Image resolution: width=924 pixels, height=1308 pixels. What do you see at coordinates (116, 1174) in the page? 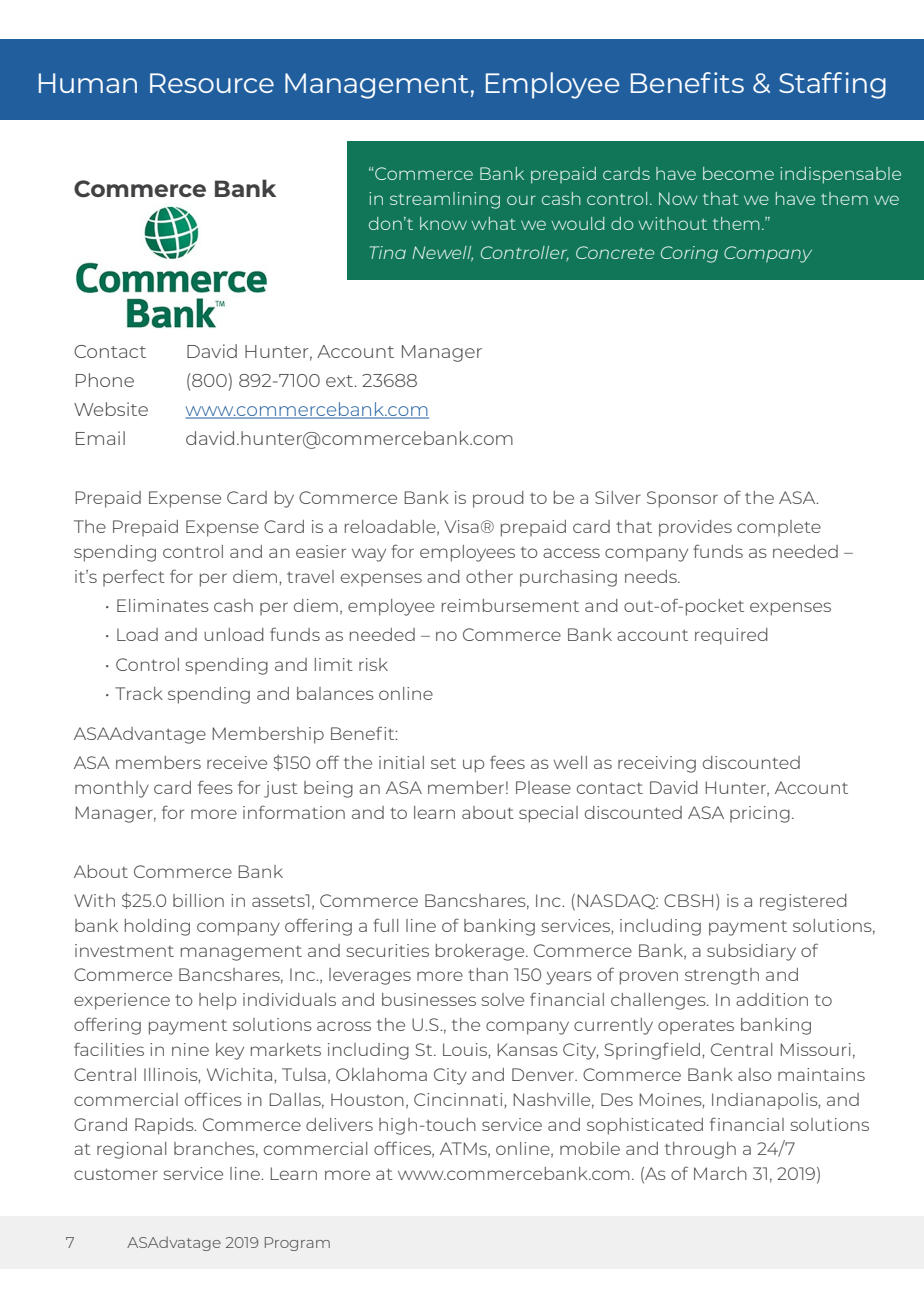
I see `customer` at bounding box center [116, 1174].
